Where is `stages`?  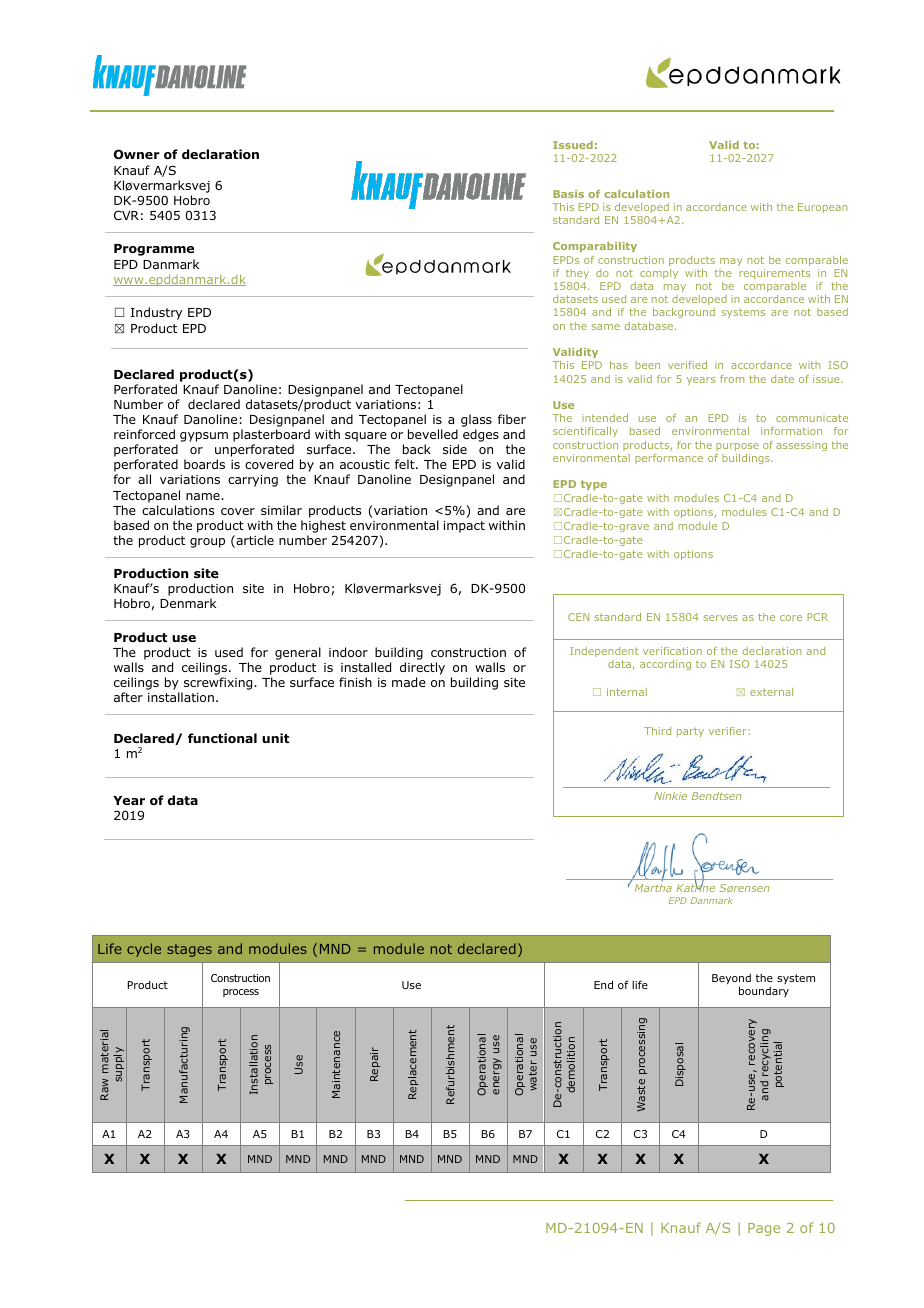 stages is located at coordinates (189, 950).
